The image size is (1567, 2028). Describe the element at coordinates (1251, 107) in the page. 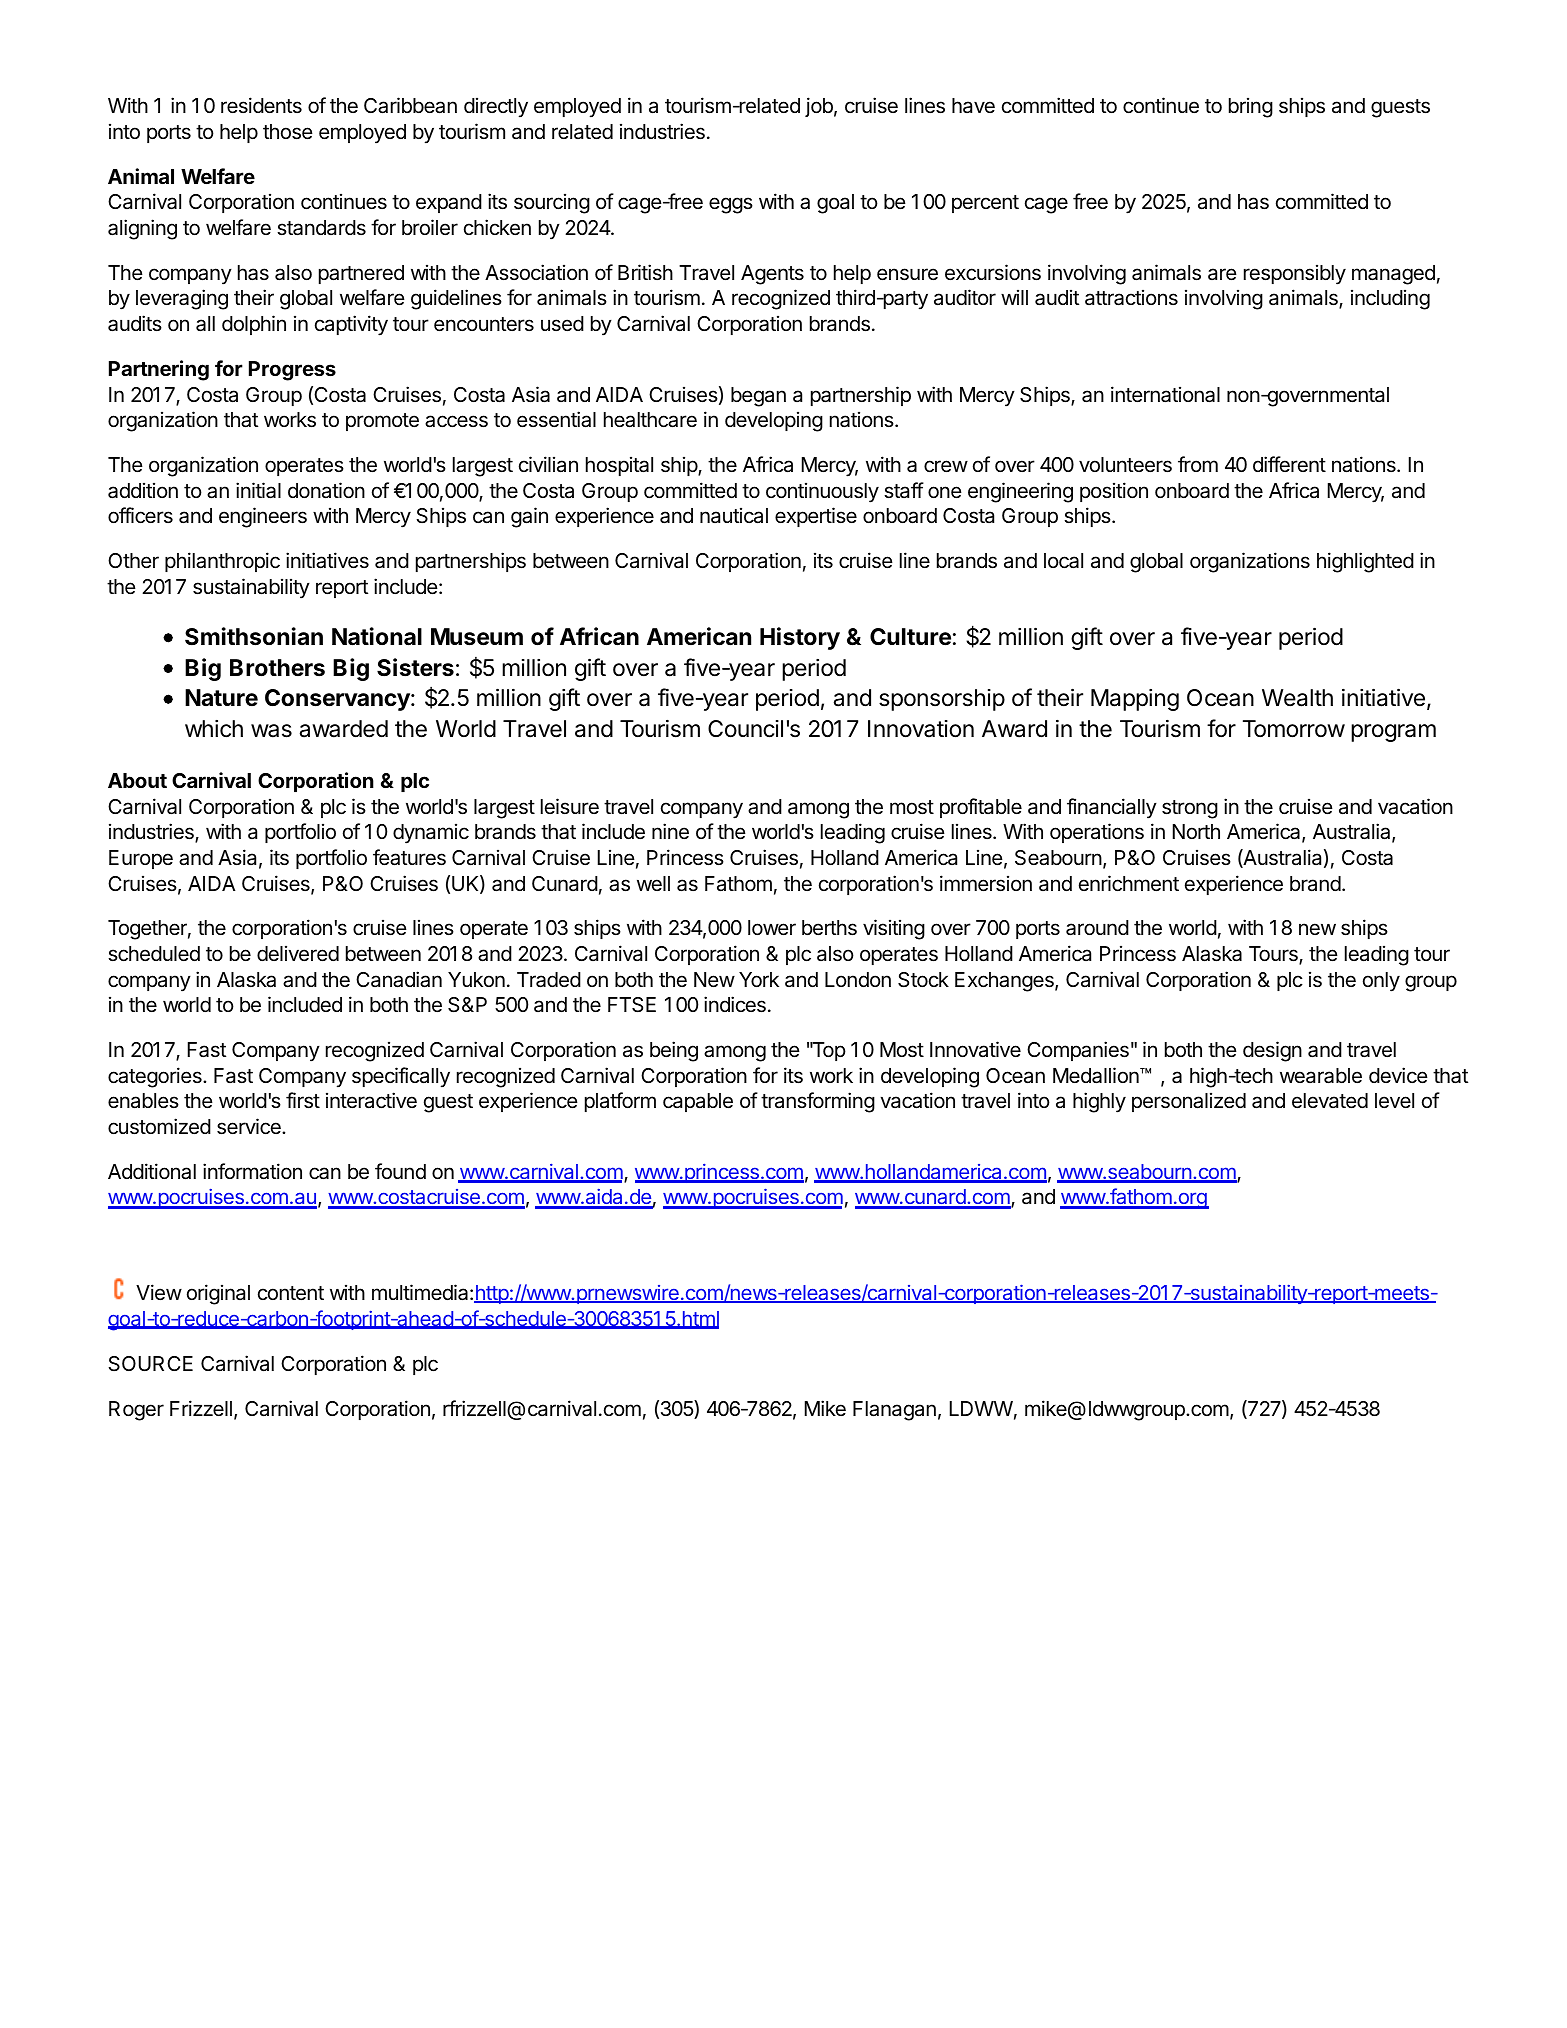

I see `bring` at that location.
